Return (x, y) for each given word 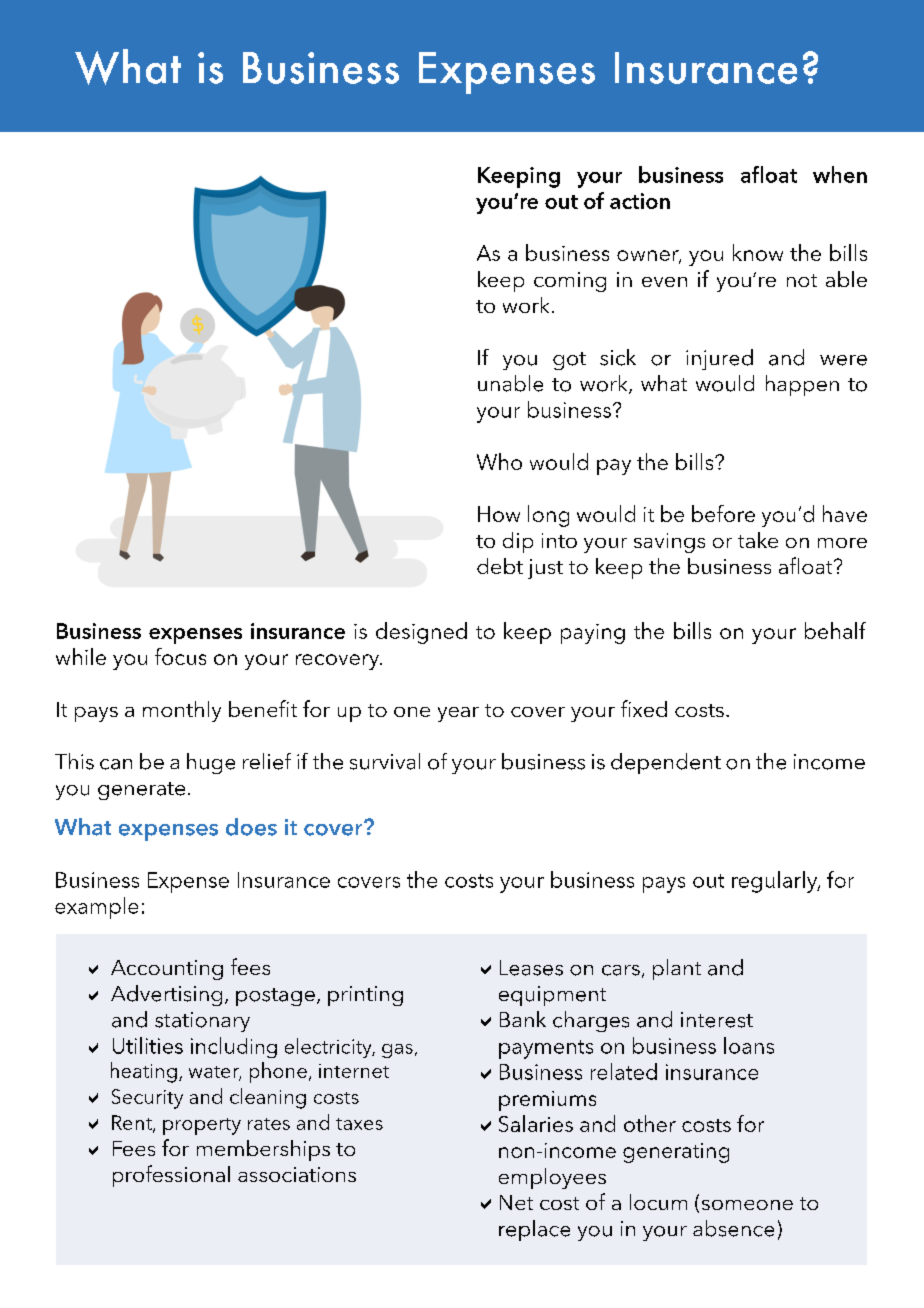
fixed (644, 708)
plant (677, 969)
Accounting (167, 970)
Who (499, 461)
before (723, 513)
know (758, 252)
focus (180, 656)
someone (747, 1205)
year (458, 714)
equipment (552, 996)
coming (570, 282)
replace (534, 1230)
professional (171, 1176)
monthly (182, 711)
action (640, 201)
